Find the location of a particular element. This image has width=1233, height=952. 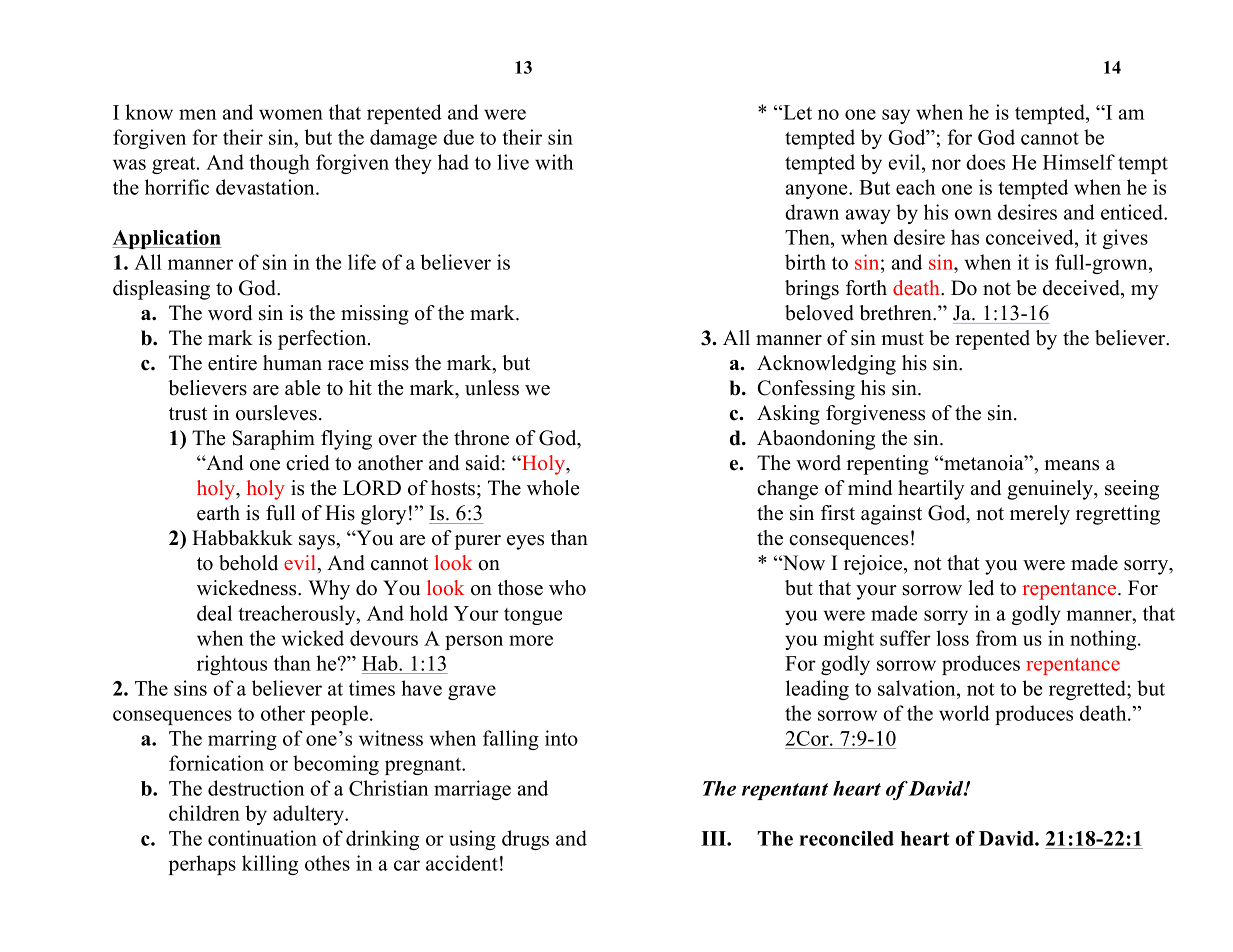

unless is located at coordinates (492, 388).
